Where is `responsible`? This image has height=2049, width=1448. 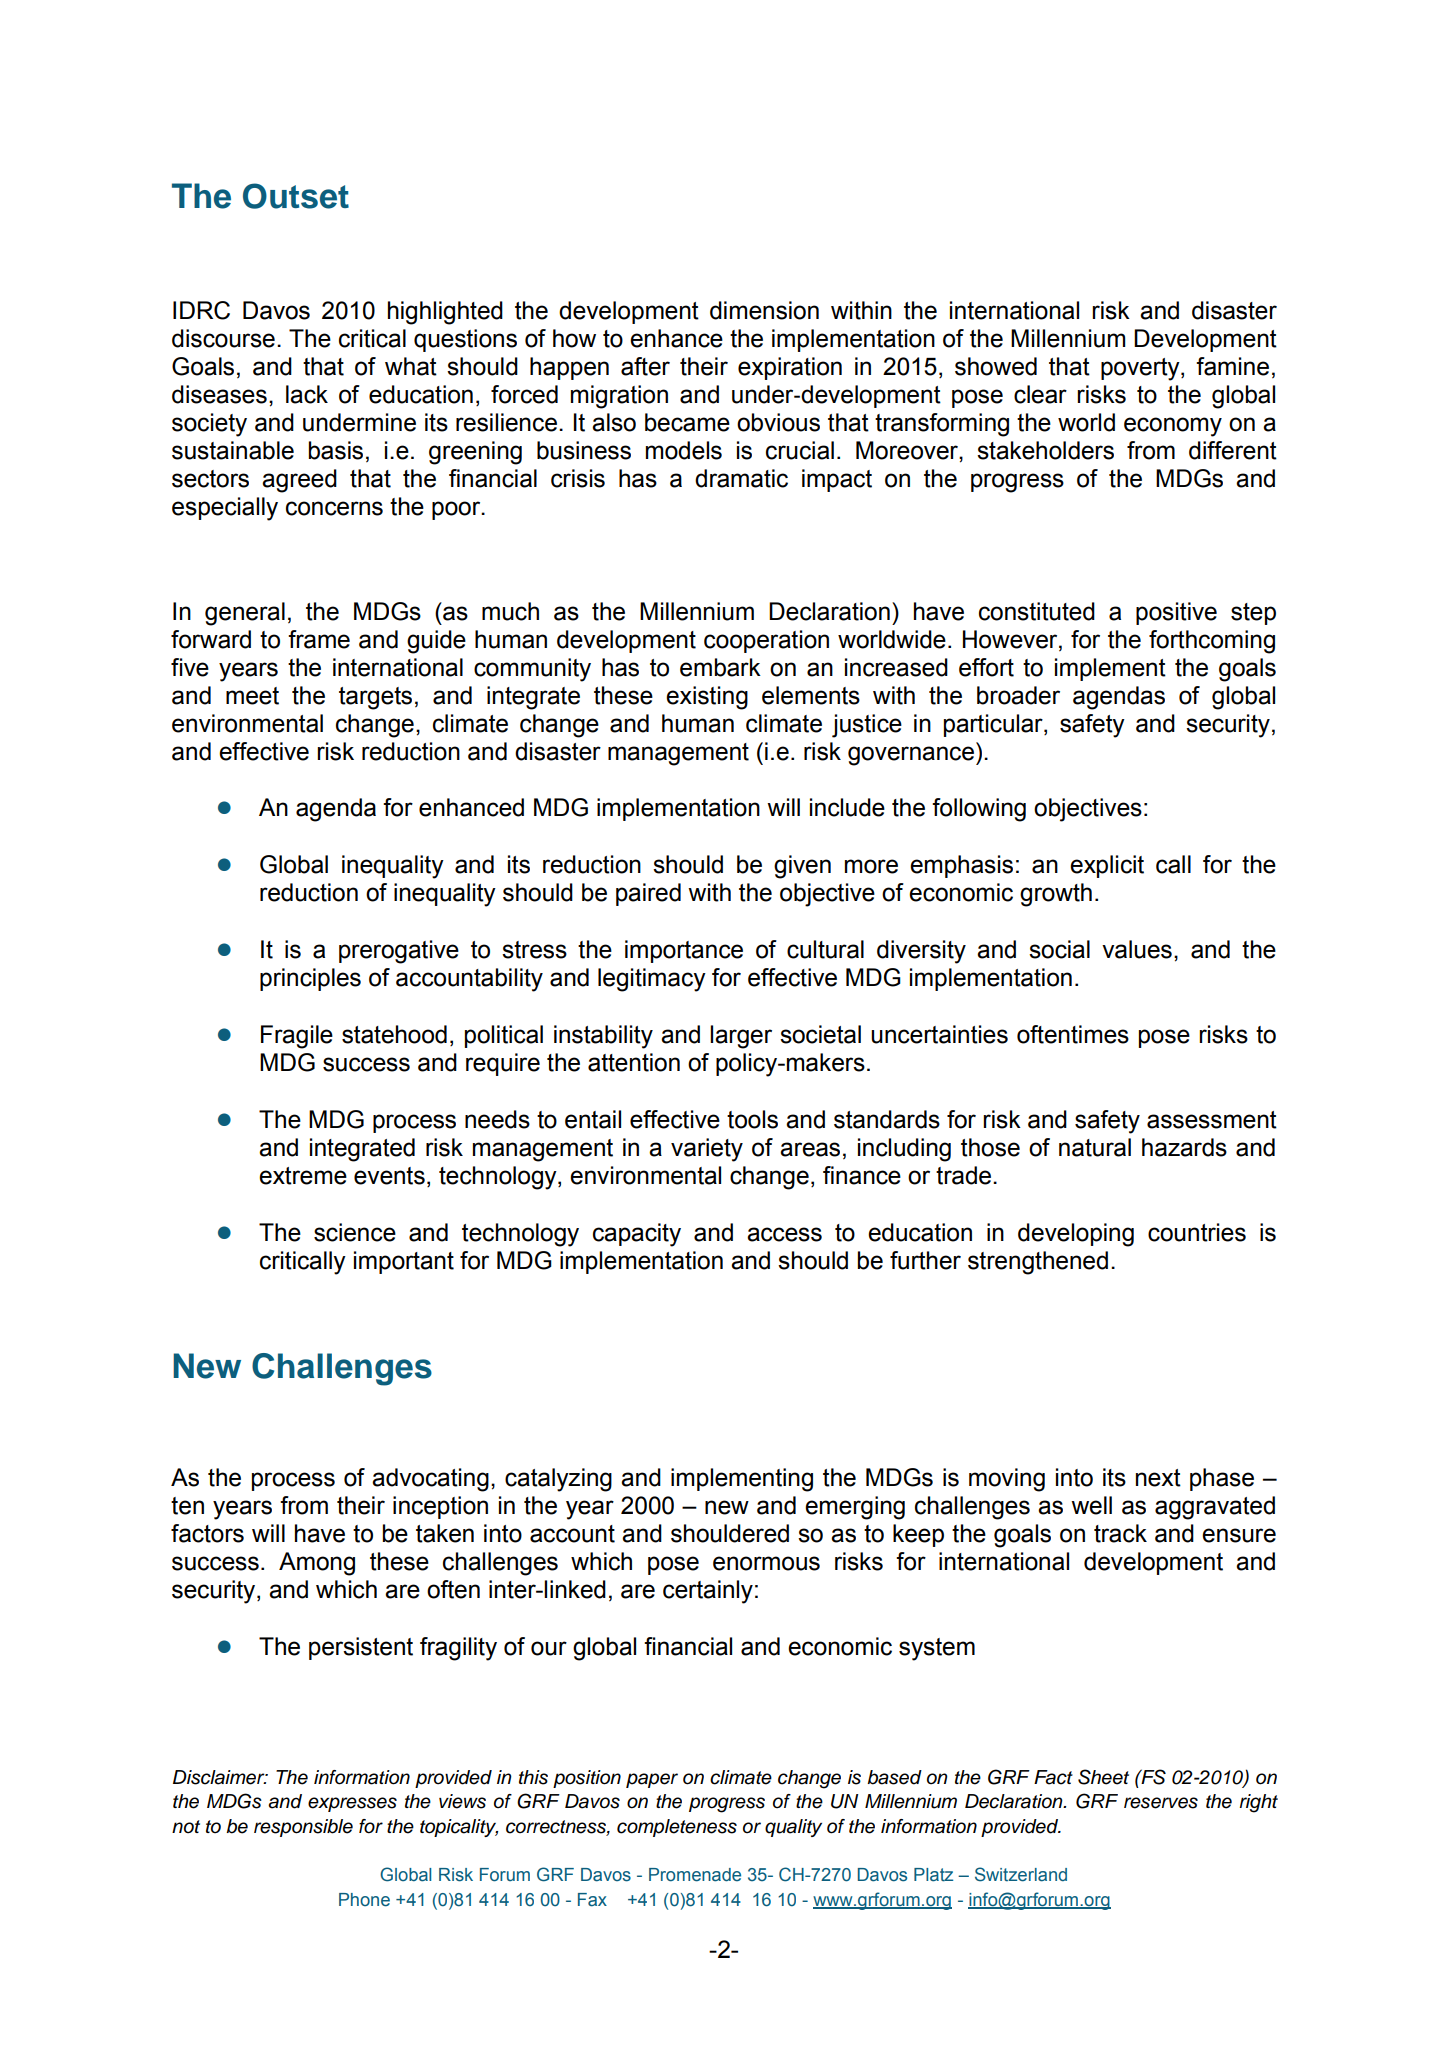 responsible is located at coordinates (303, 1828).
